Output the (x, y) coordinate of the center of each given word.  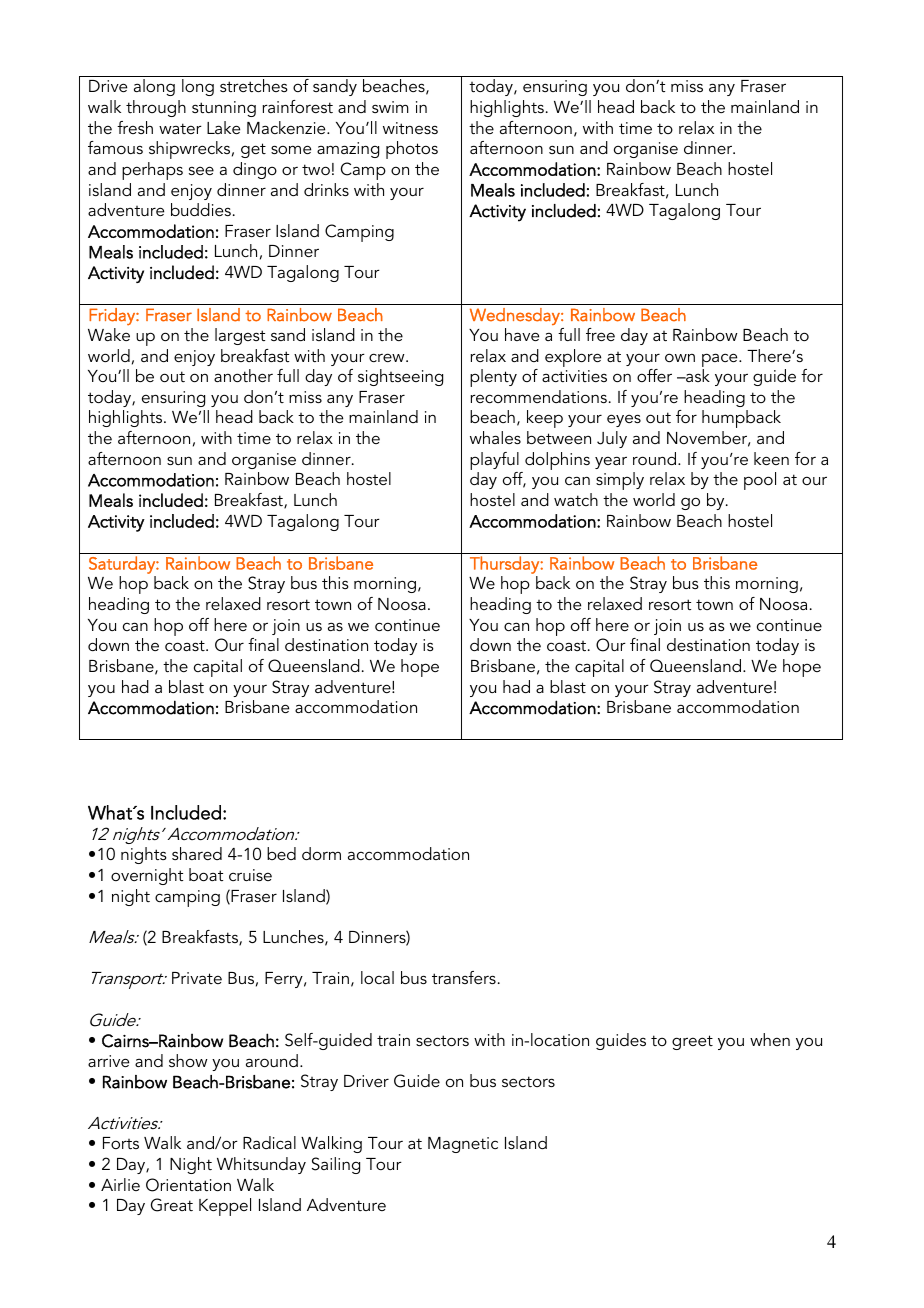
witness (410, 128)
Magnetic (463, 1145)
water (180, 128)
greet (692, 1042)
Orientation (188, 1185)
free (600, 334)
